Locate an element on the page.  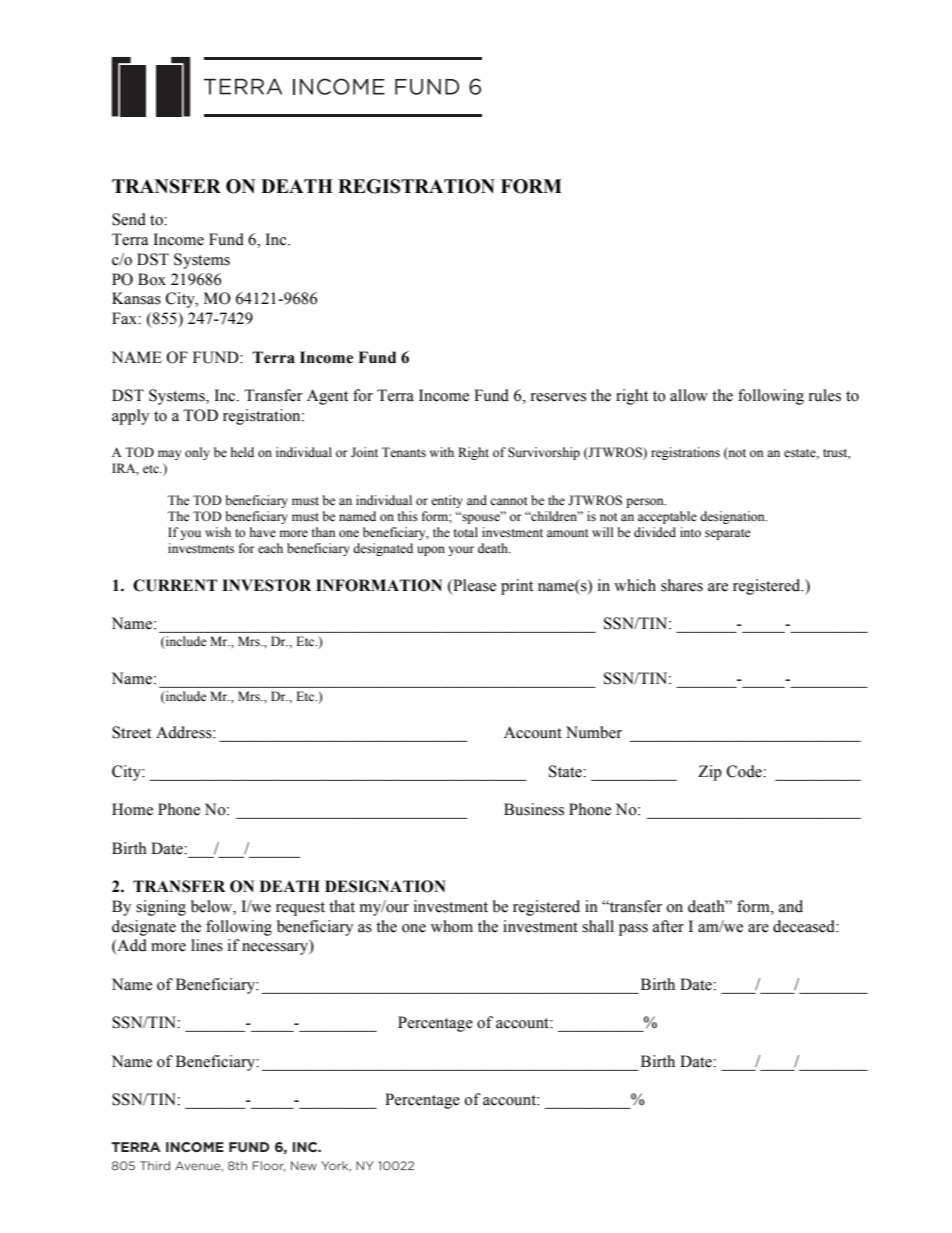
lines is located at coordinates (207, 945).
